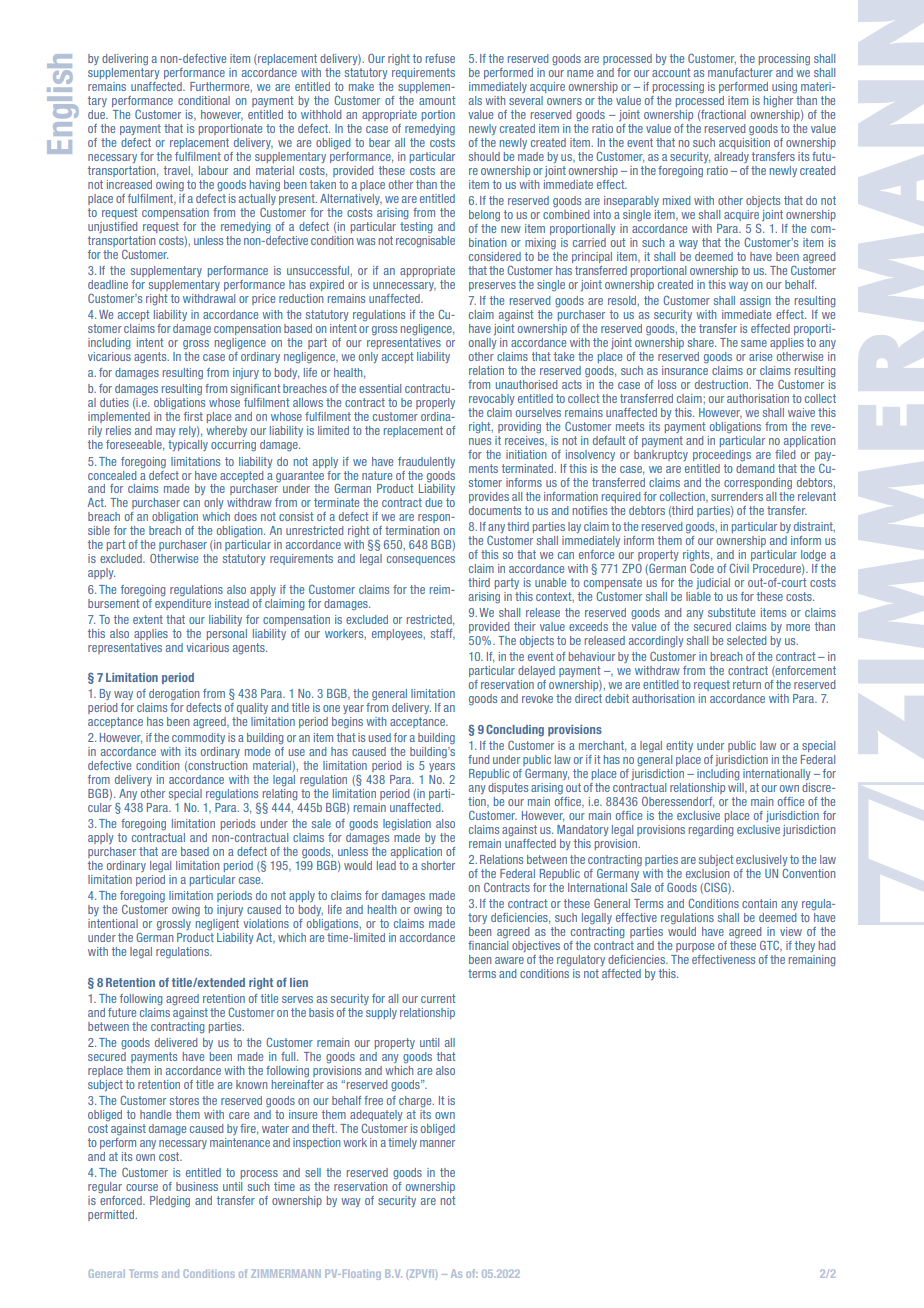  I want to click on return, so click(747, 684).
